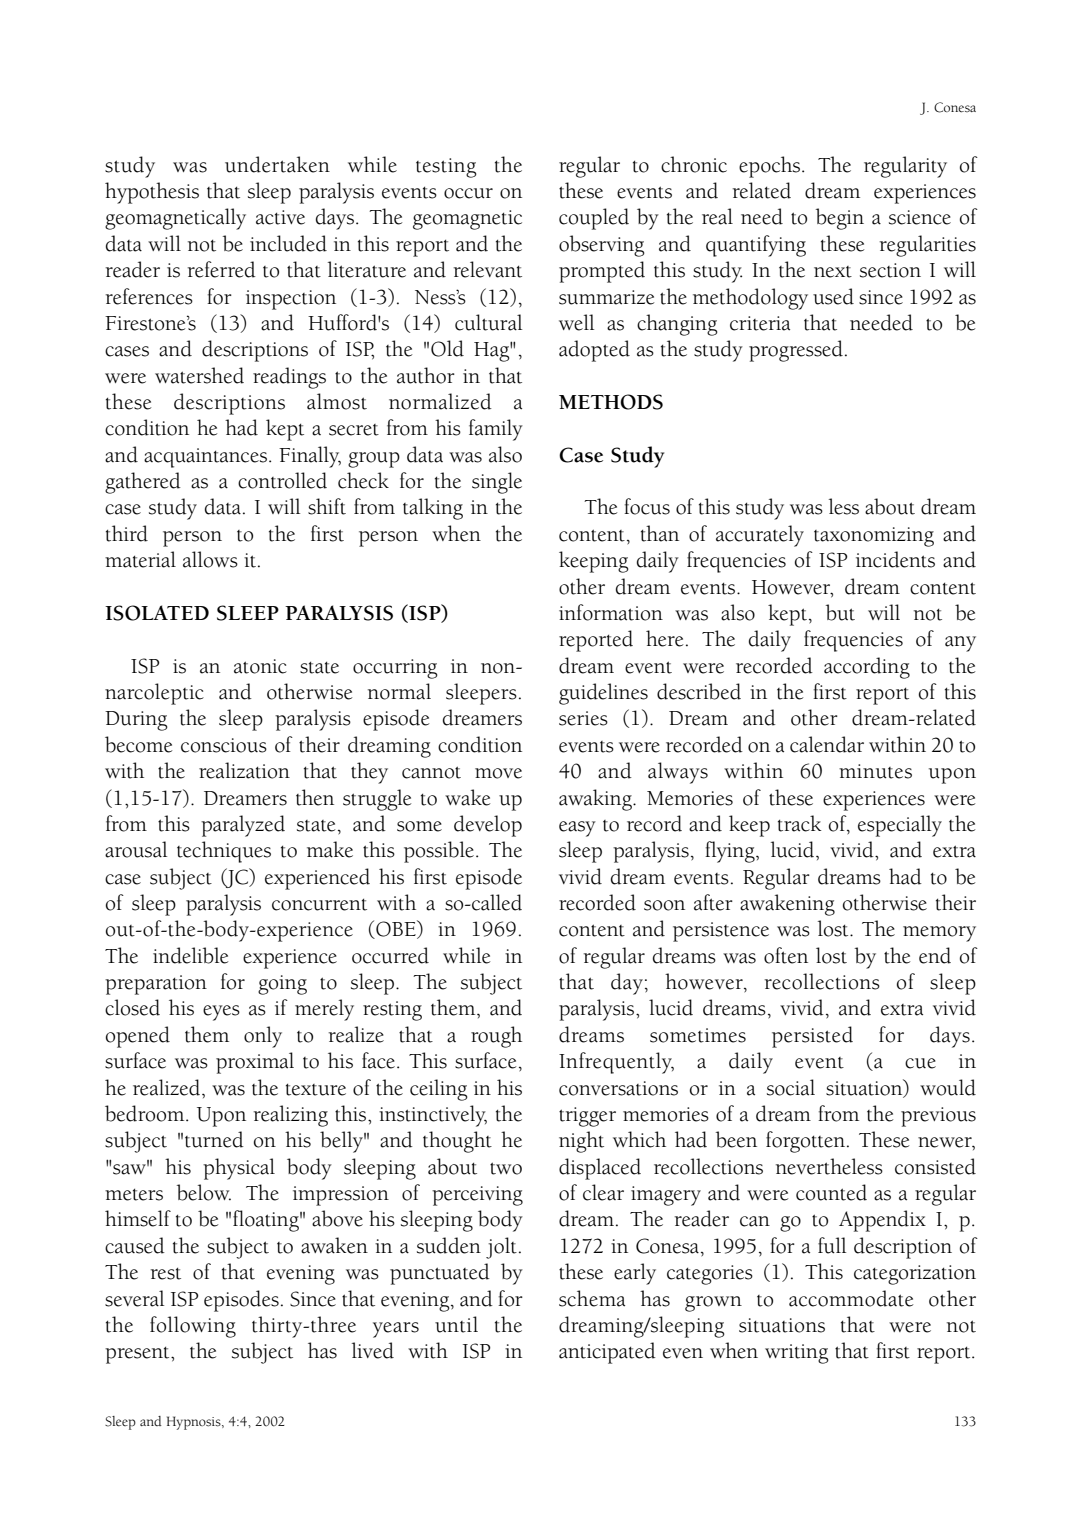 The image size is (1080, 1529). I want to click on coupled, so click(594, 219).
